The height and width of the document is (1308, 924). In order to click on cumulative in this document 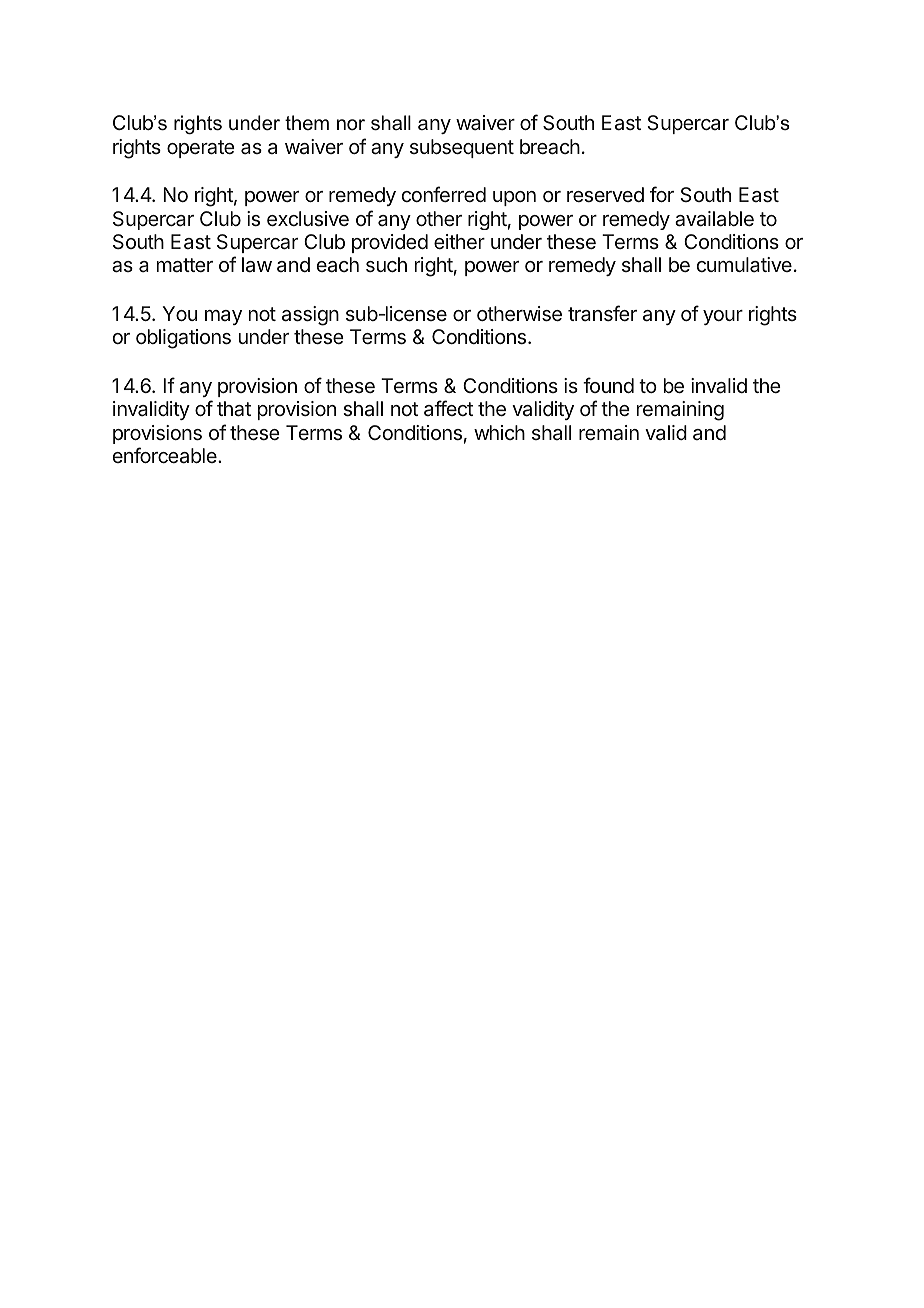, I will do `click(744, 264)`.
